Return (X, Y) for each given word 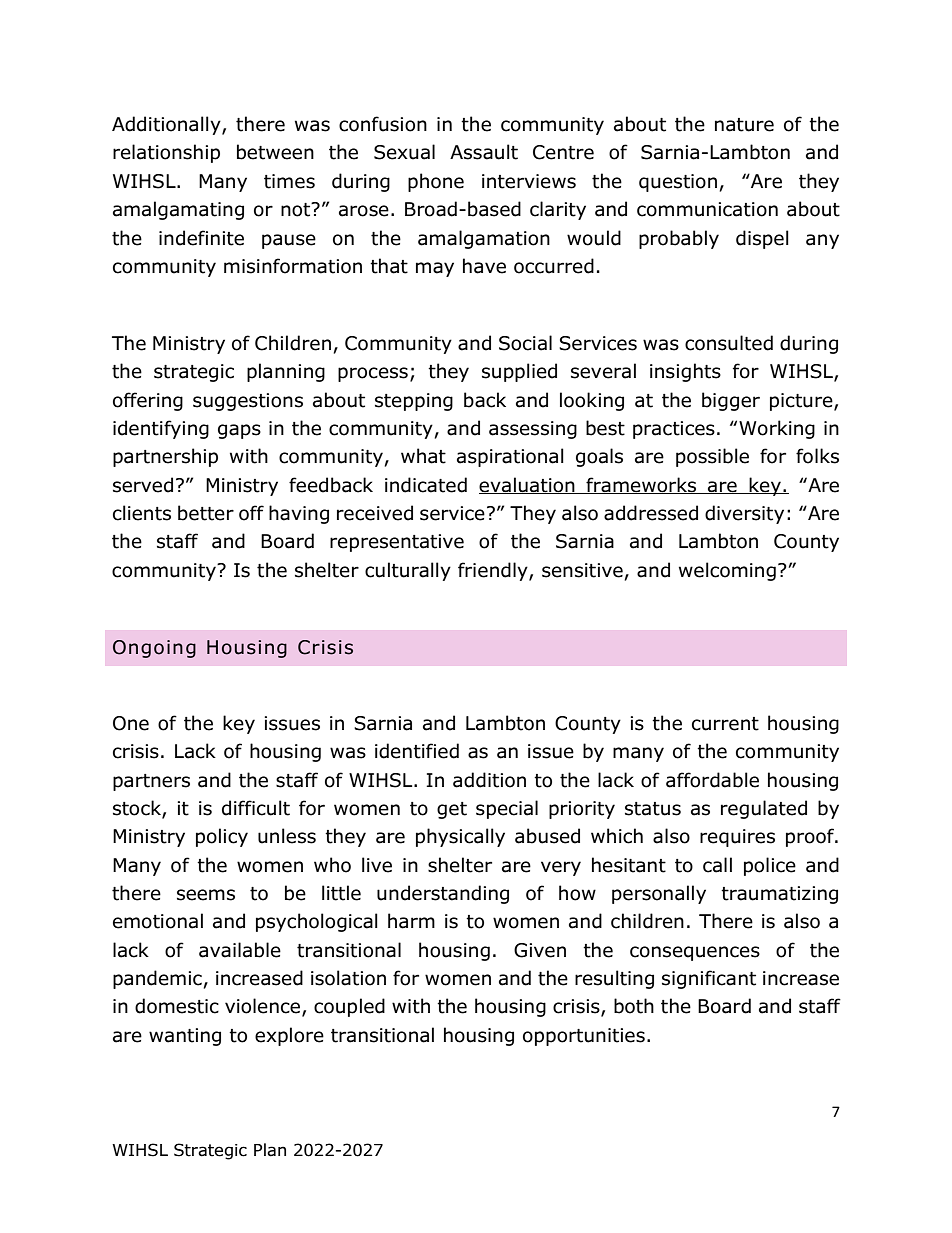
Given (540, 950)
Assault (484, 152)
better (206, 513)
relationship (166, 153)
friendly (494, 571)
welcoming (727, 571)
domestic (177, 1006)
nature (744, 125)
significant (709, 979)
